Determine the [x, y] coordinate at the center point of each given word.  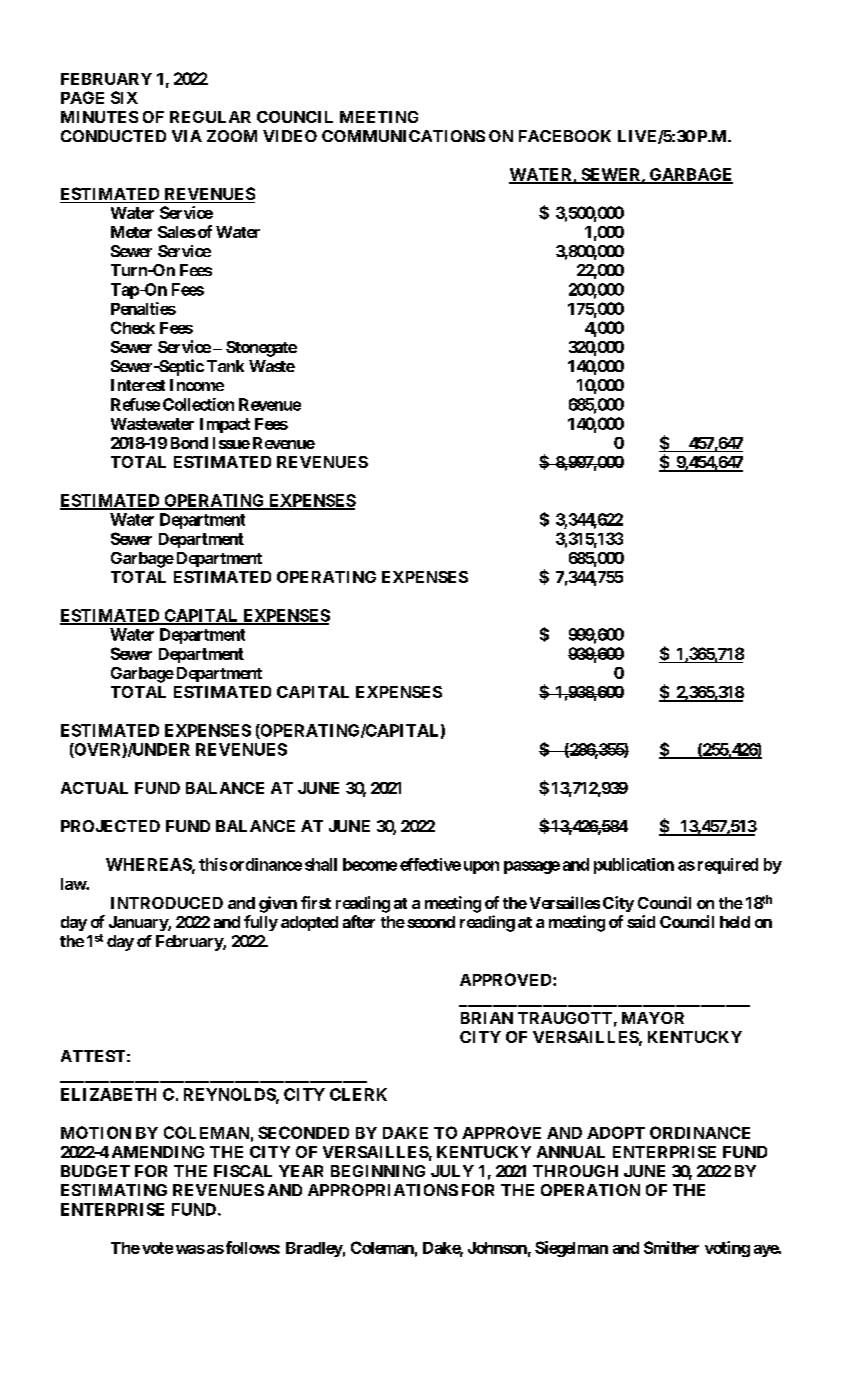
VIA [187, 136]
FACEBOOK [565, 136]
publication [634, 866]
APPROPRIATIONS [383, 1190]
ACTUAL [94, 788]
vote [157, 1248]
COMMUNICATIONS [403, 136]
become [370, 864]
